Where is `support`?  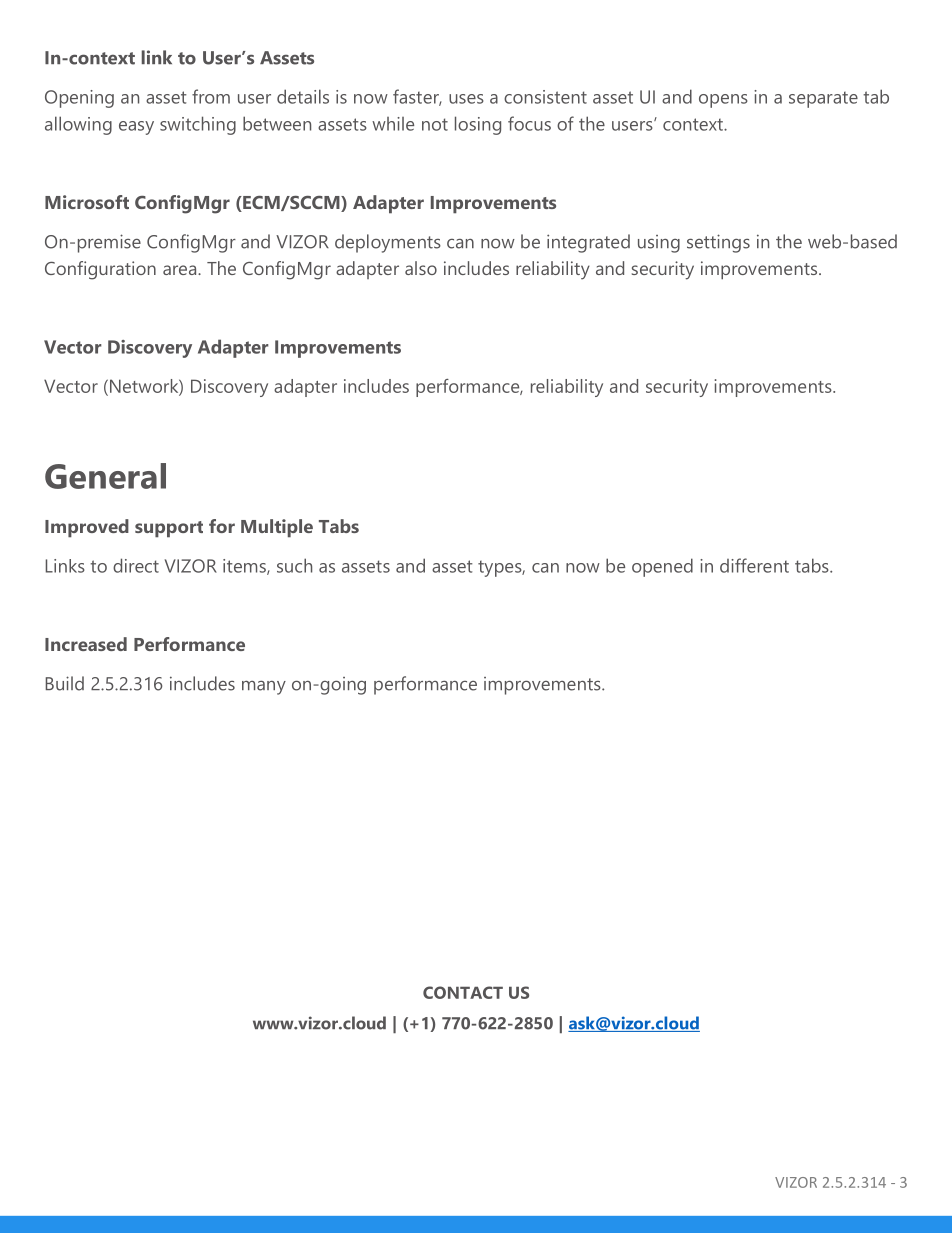
support is located at coordinates (169, 529).
